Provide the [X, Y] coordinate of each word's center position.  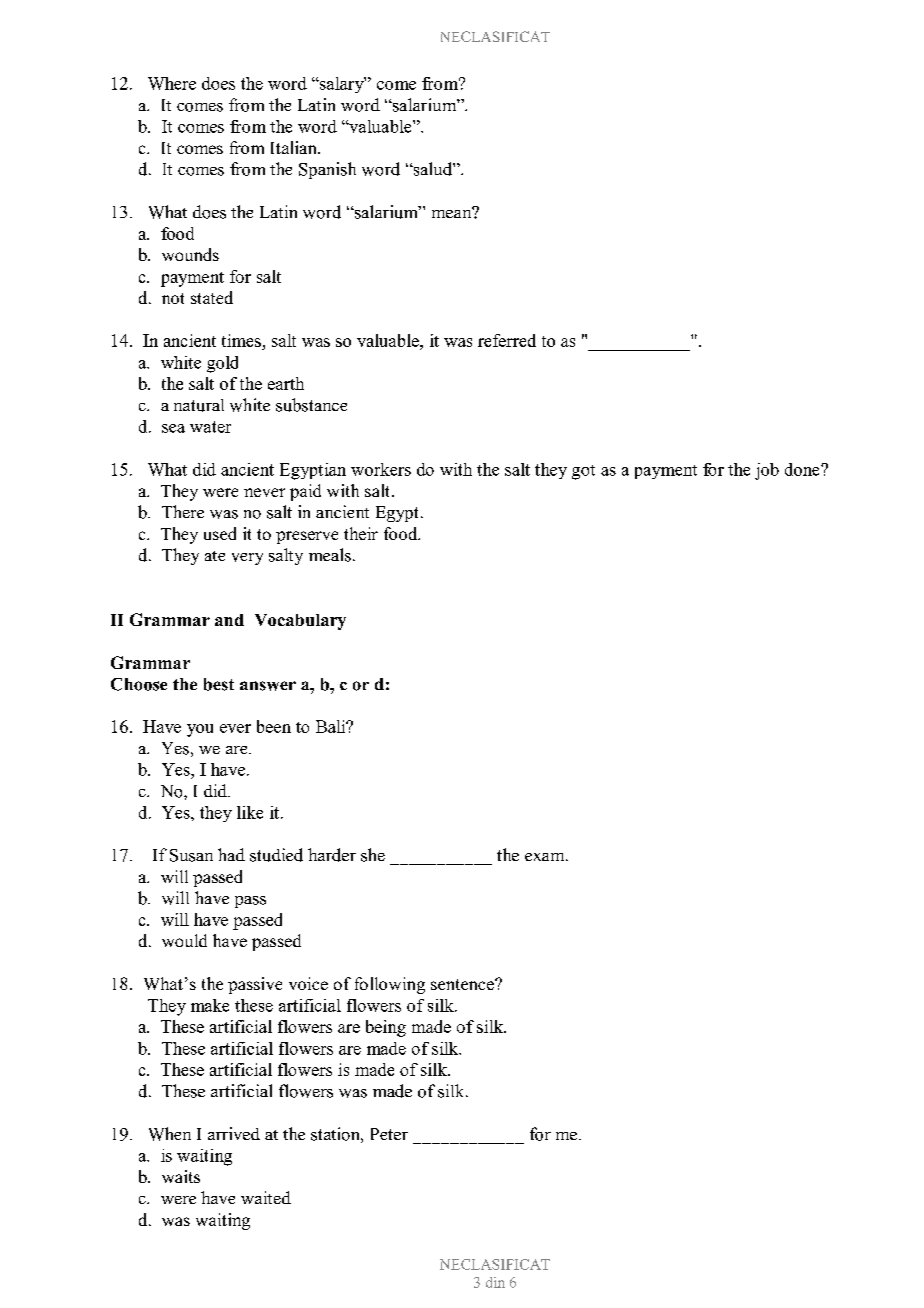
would [184, 940]
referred [507, 340]
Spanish [327, 170]
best [219, 684]
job [767, 471]
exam [546, 857]
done [803, 469]
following [390, 985]
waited [266, 1197]
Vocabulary [300, 622]
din [495, 1282]
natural [199, 405]
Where [172, 83]
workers [381, 469]
